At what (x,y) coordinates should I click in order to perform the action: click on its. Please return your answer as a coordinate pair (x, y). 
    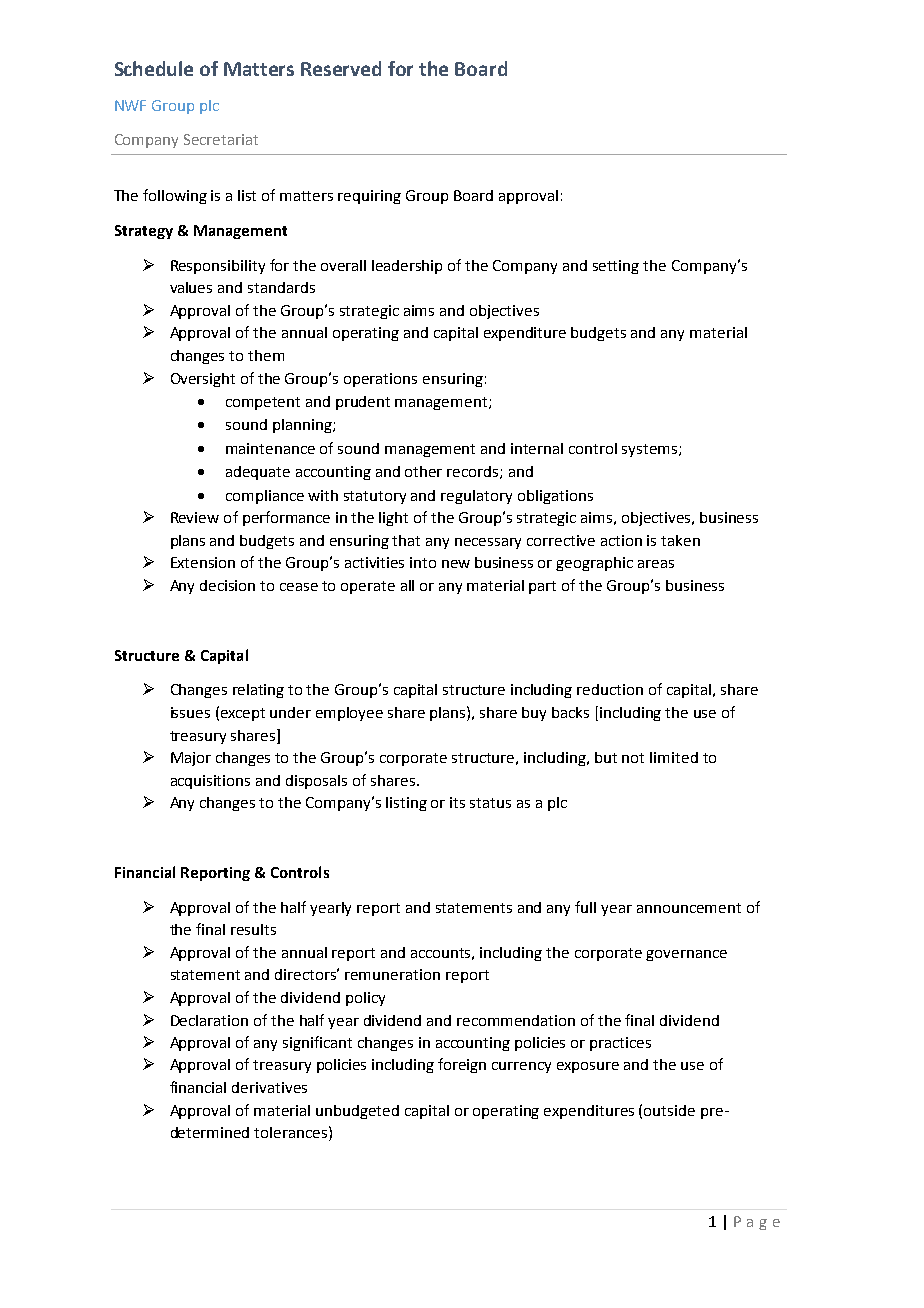
    Looking at the image, I should click on (457, 802).
